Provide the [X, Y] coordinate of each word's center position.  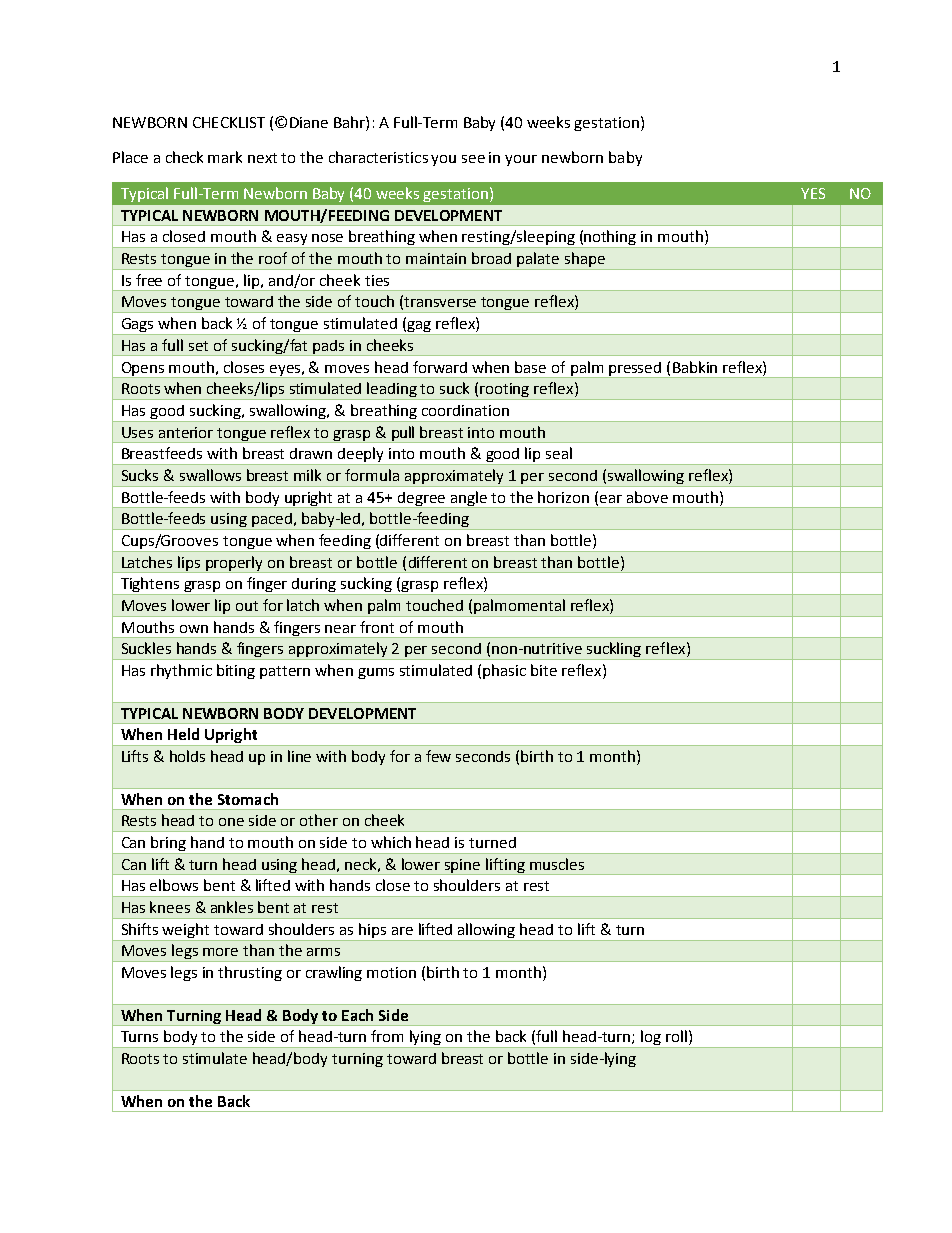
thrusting [250, 973]
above [647, 497]
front [377, 627]
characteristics [378, 157]
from [387, 1036]
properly [235, 564]
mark [225, 157]
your [521, 160]
